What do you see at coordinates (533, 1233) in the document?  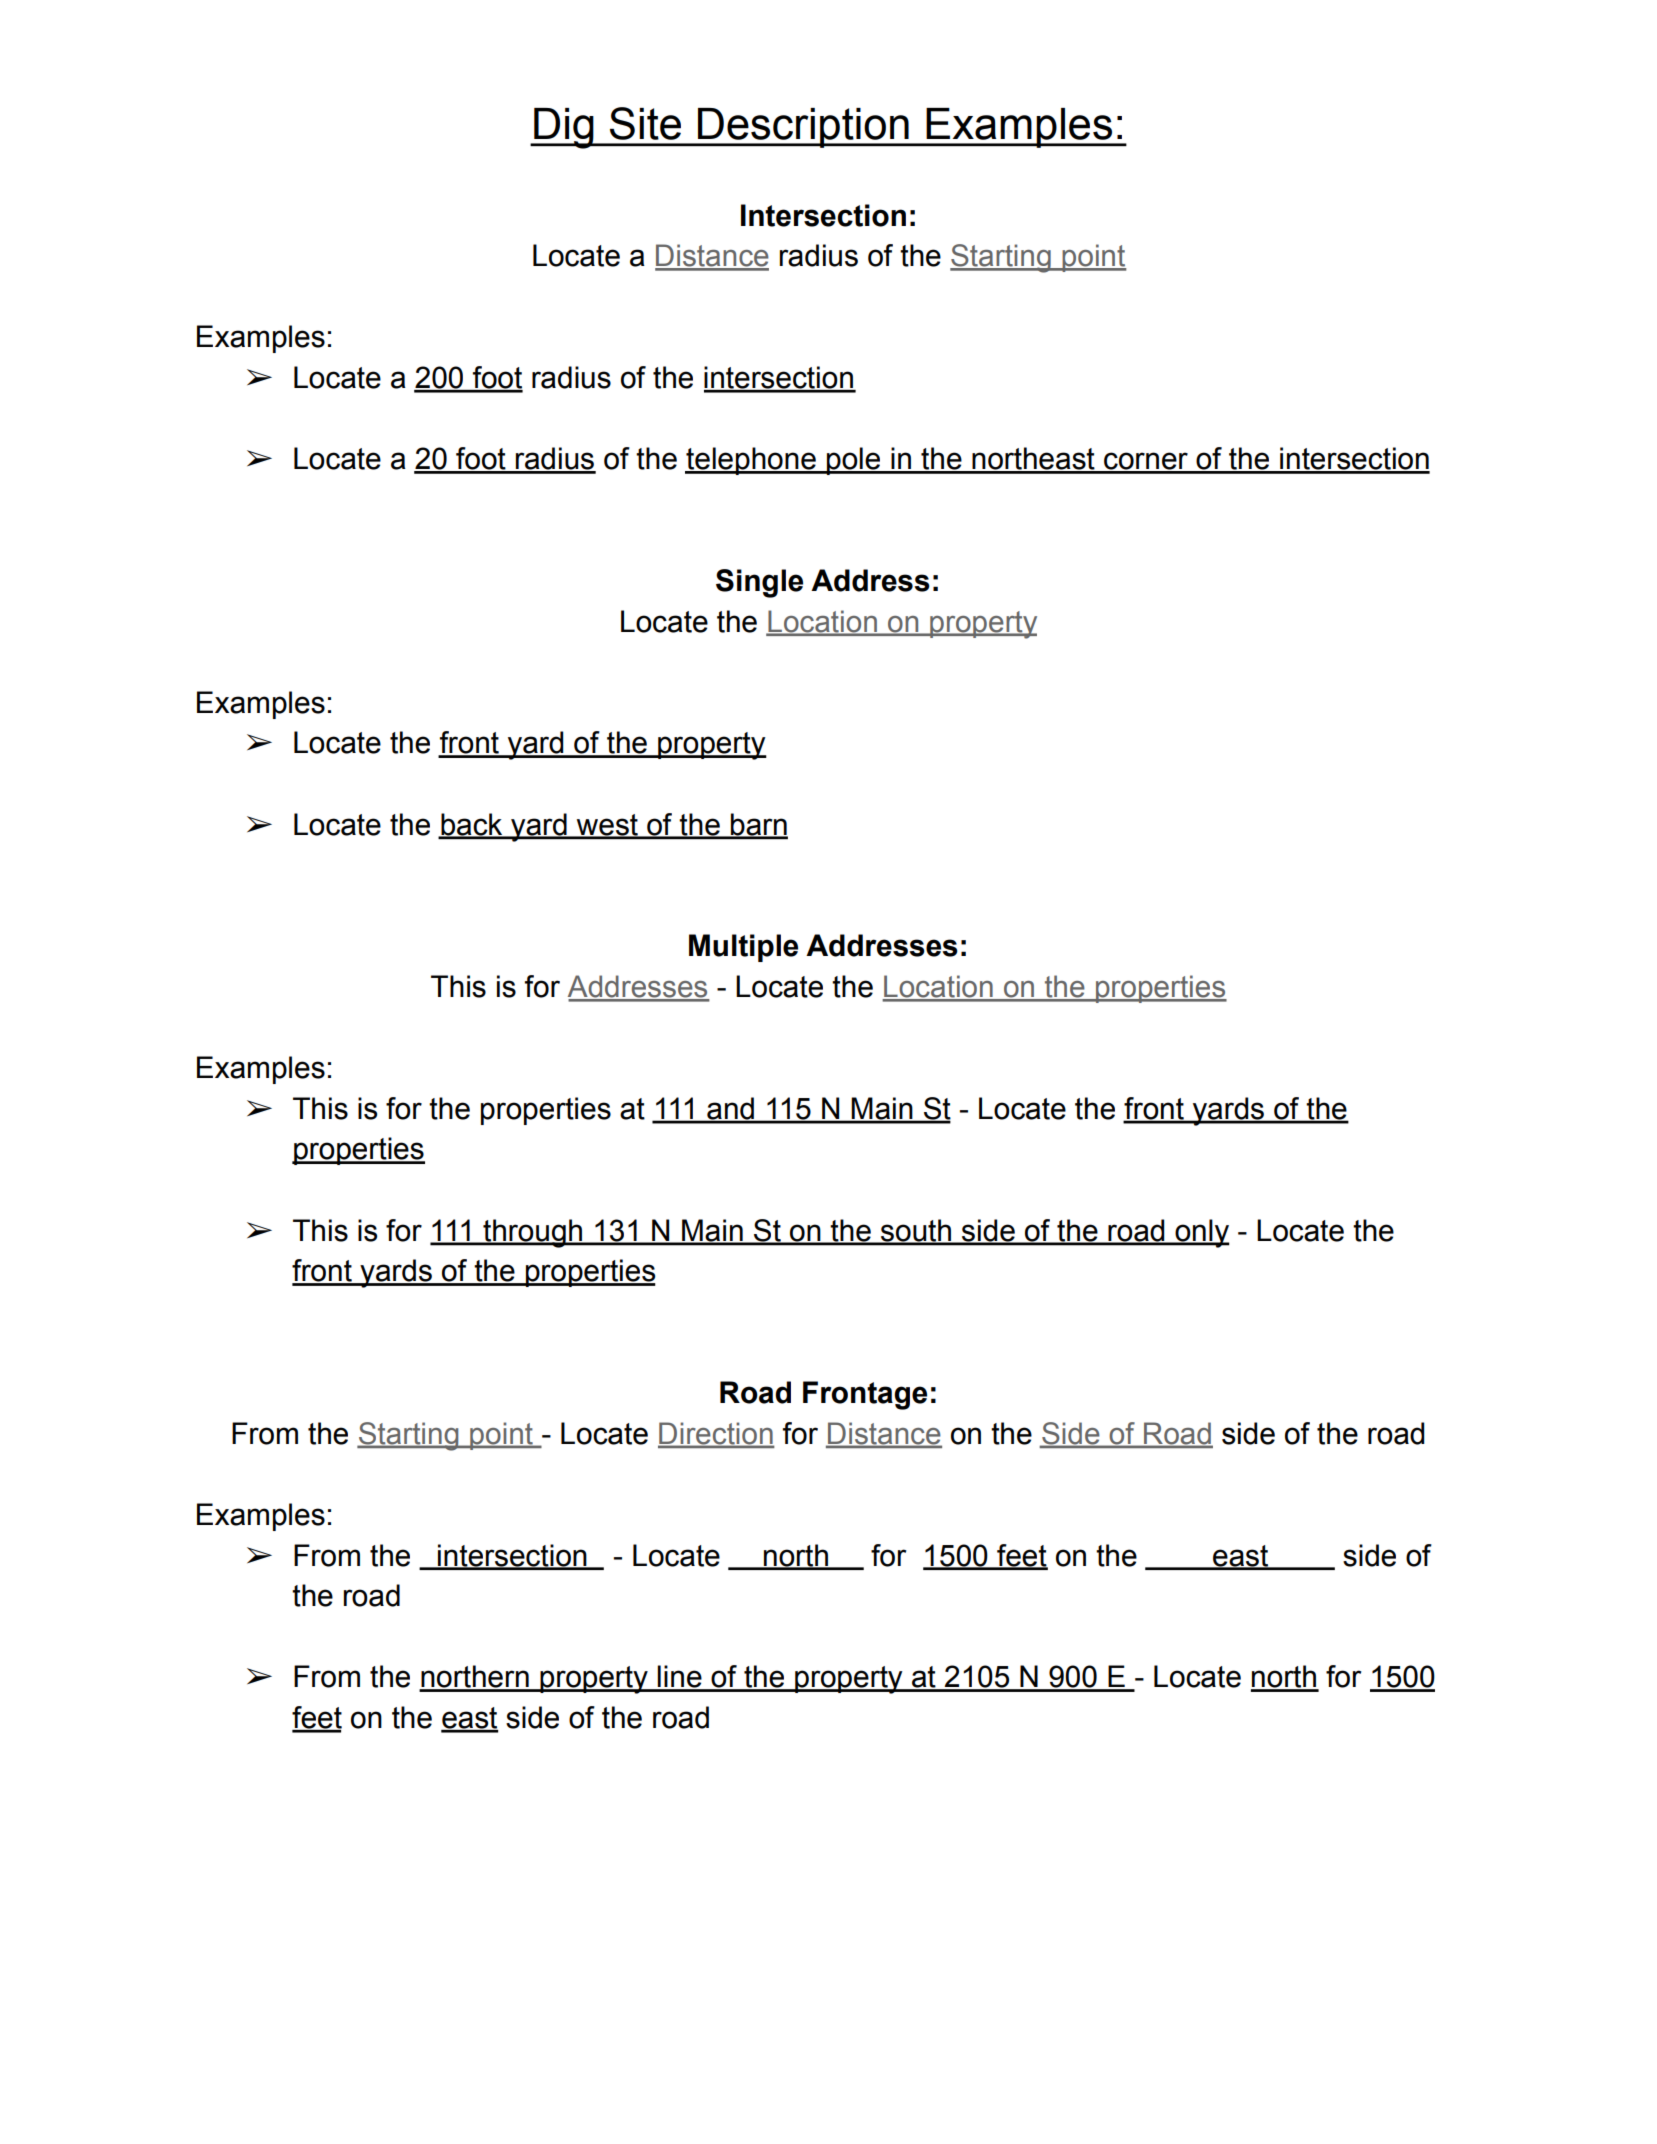 I see `through` at bounding box center [533, 1233].
